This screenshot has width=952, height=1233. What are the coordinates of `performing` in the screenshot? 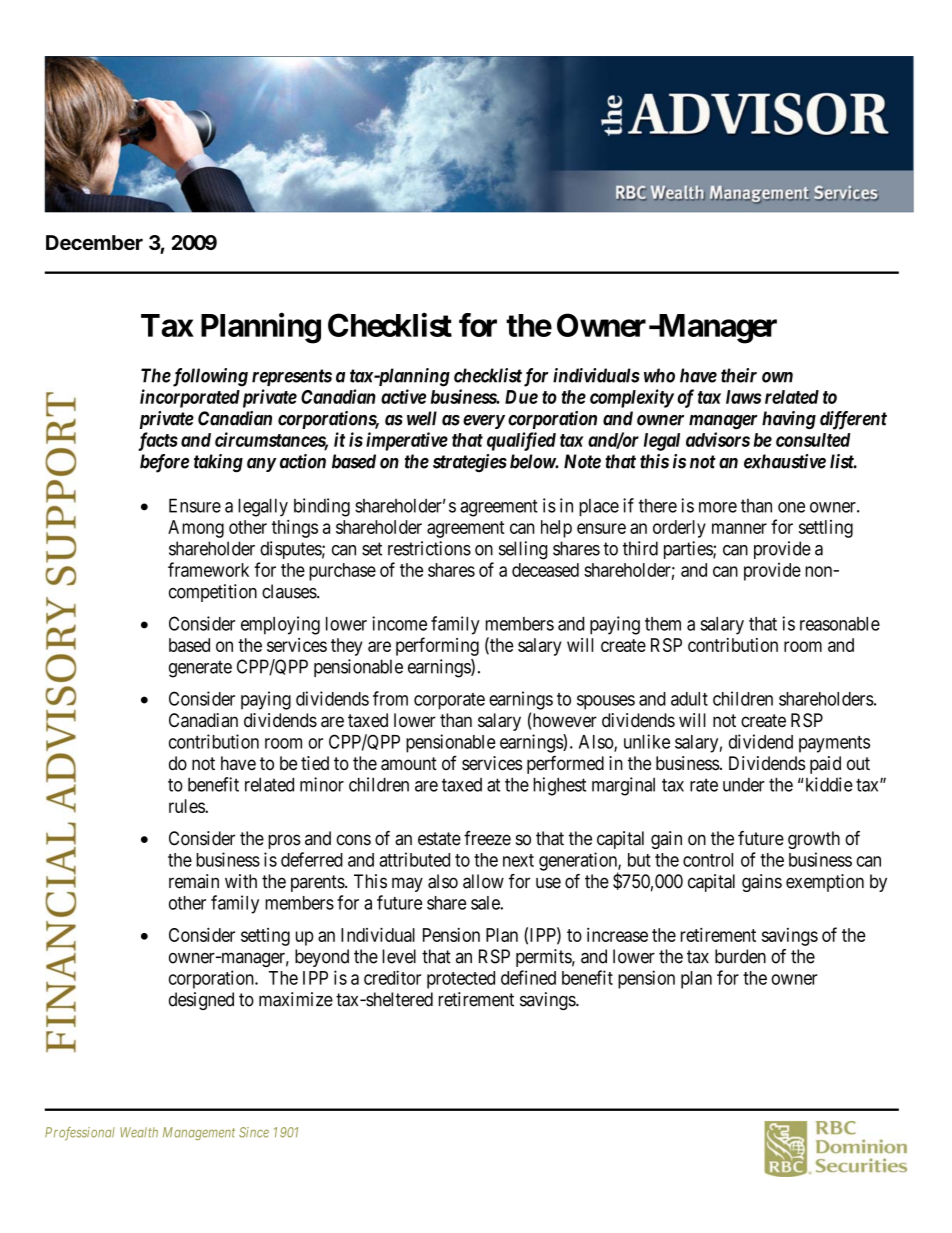 It's located at (437, 646).
